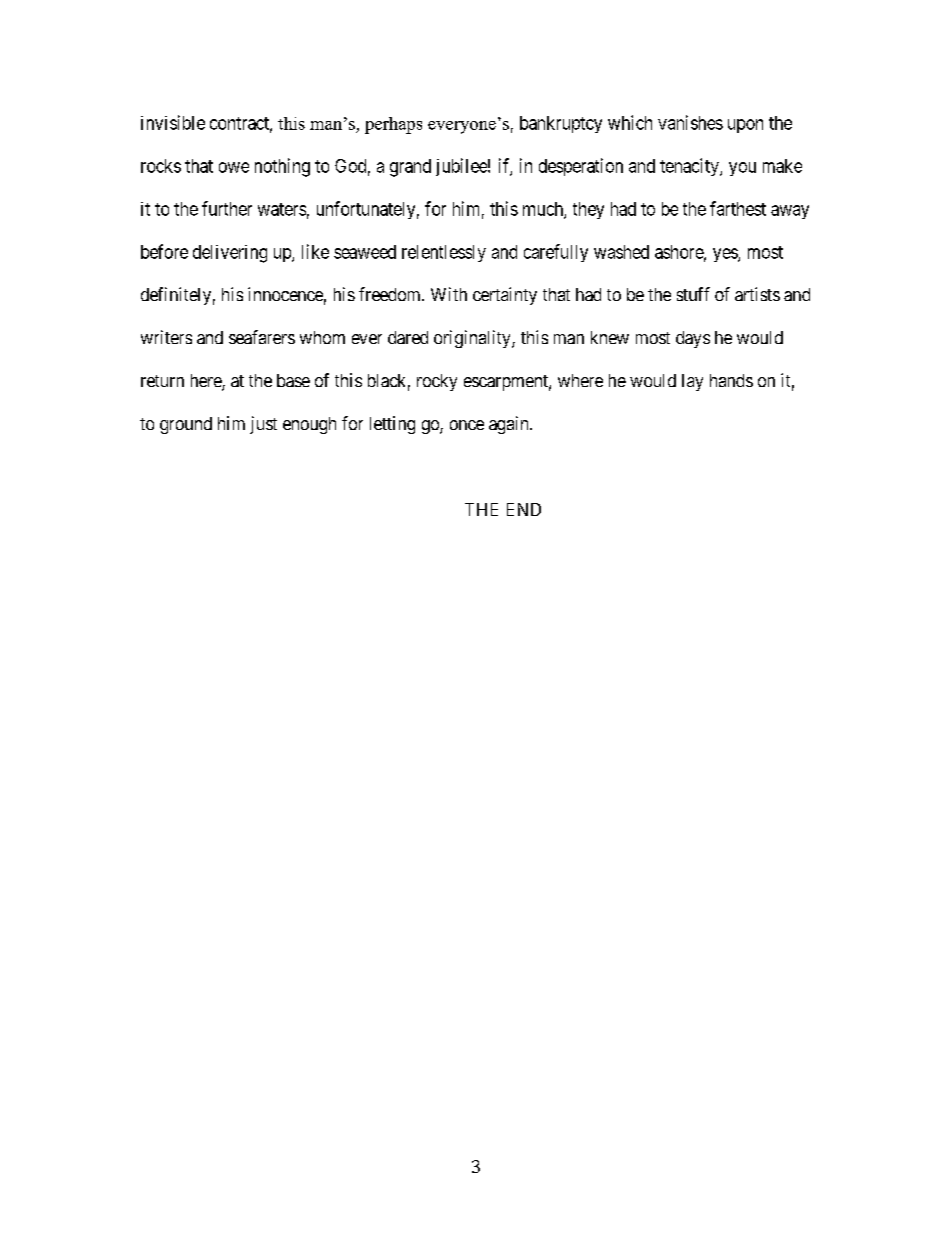 This screenshot has height=1233, width=952. What do you see at coordinates (745, 126) in the screenshot?
I see `upon` at bounding box center [745, 126].
